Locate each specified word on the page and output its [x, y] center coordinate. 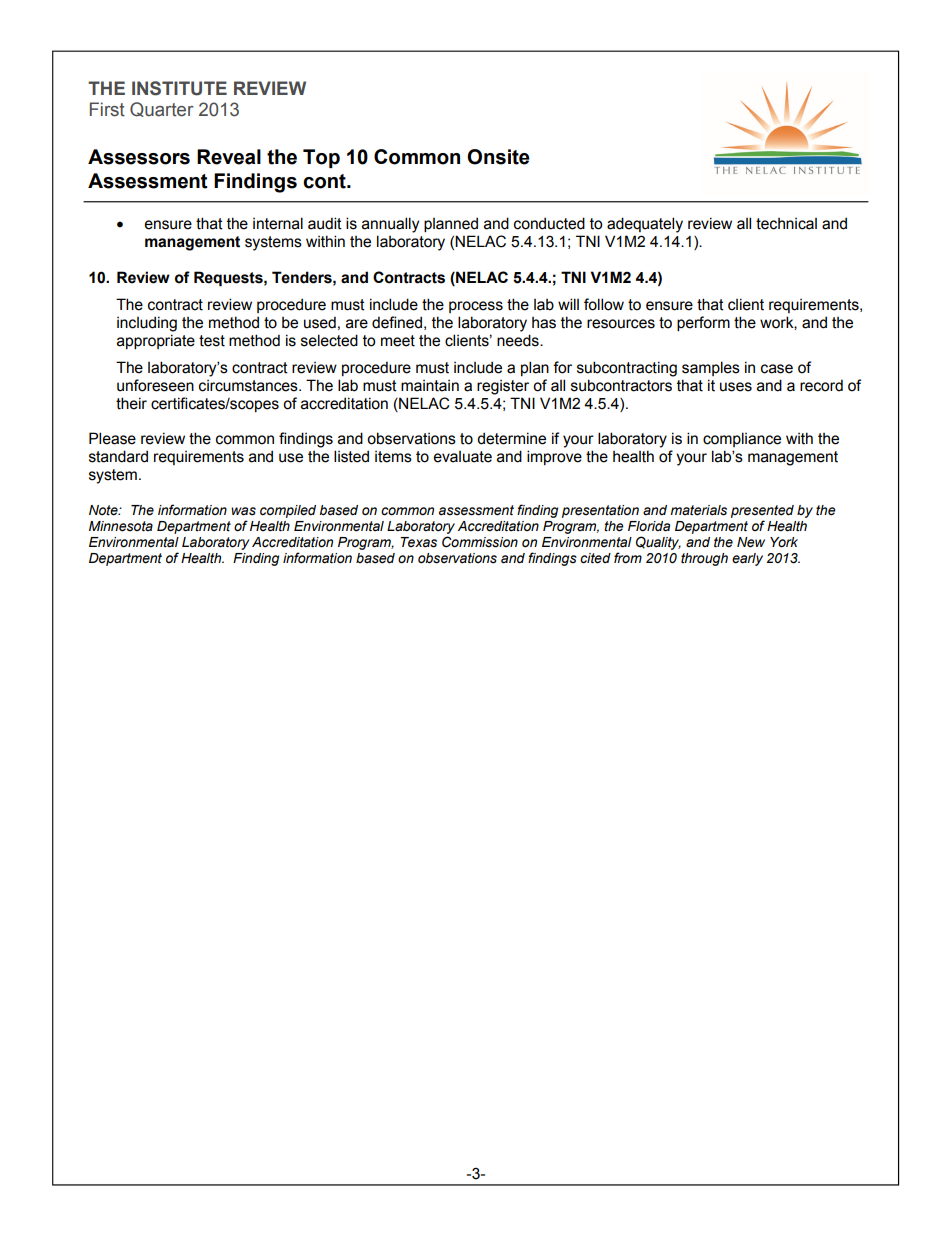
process [476, 307]
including [147, 324]
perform [703, 323]
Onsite [498, 157]
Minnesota [121, 526]
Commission [480, 542]
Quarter [162, 109]
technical [786, 224]
